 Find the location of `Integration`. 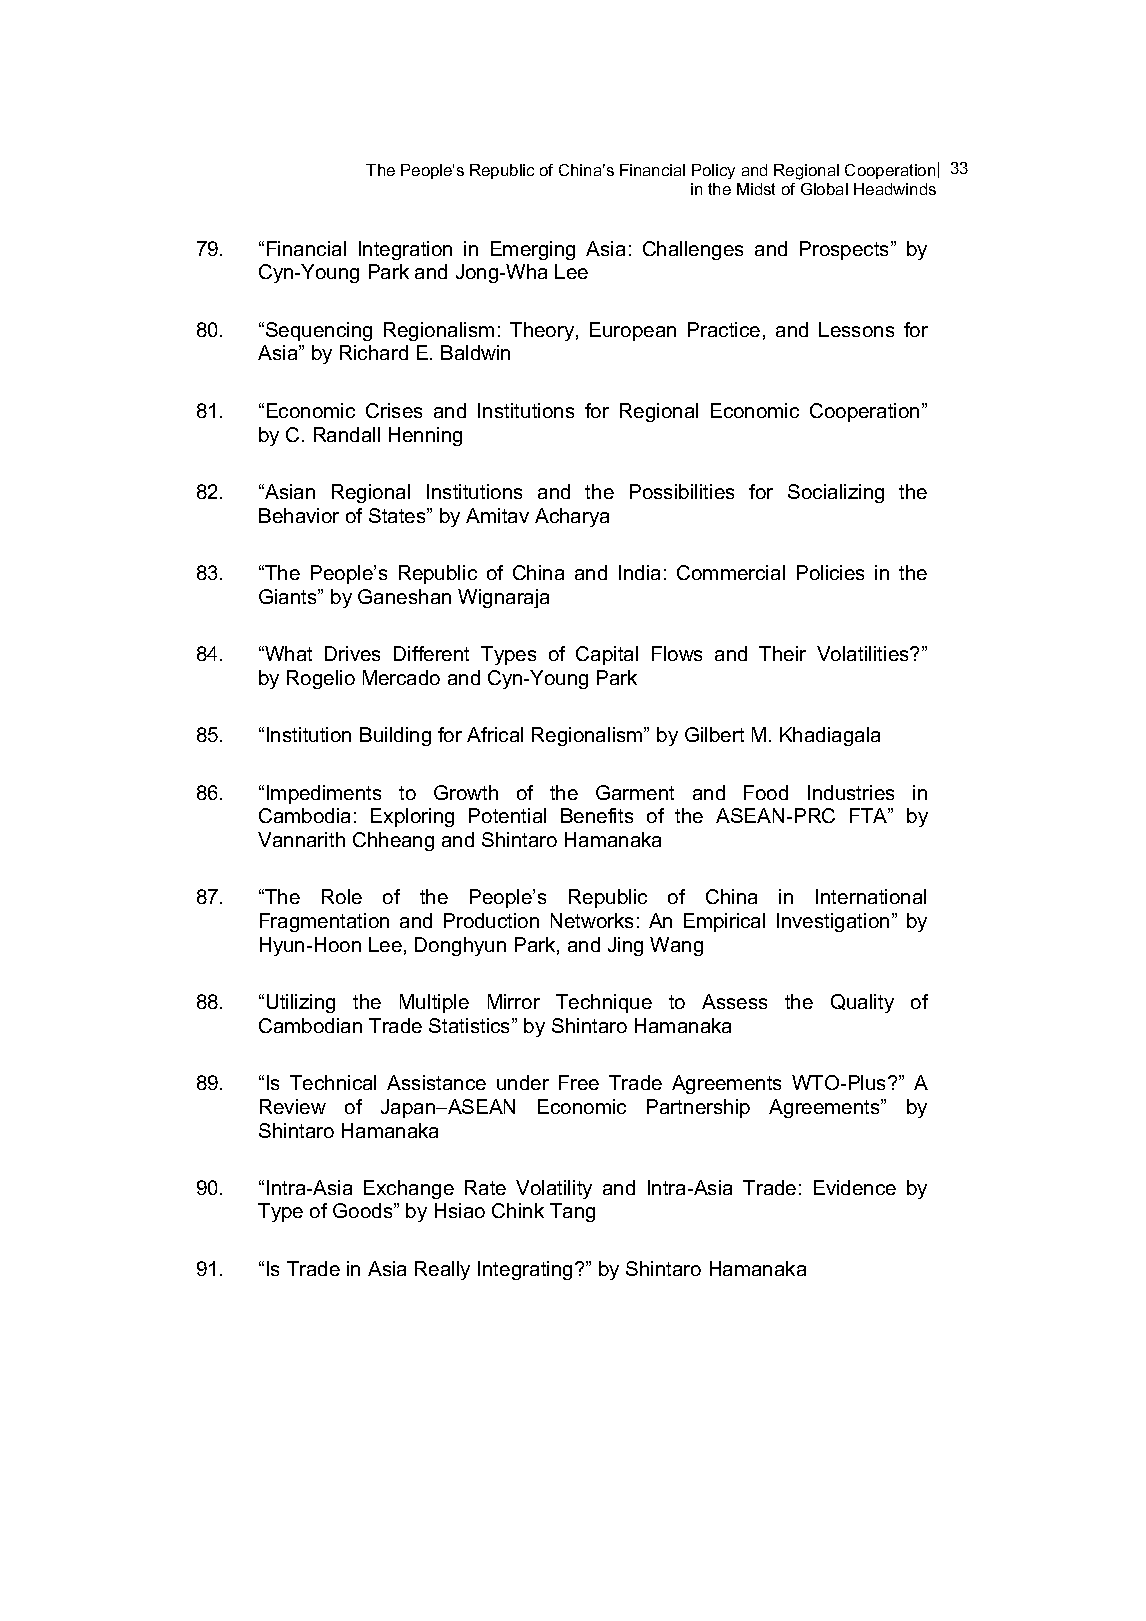

Integration is located at coordinates (405, 250).
